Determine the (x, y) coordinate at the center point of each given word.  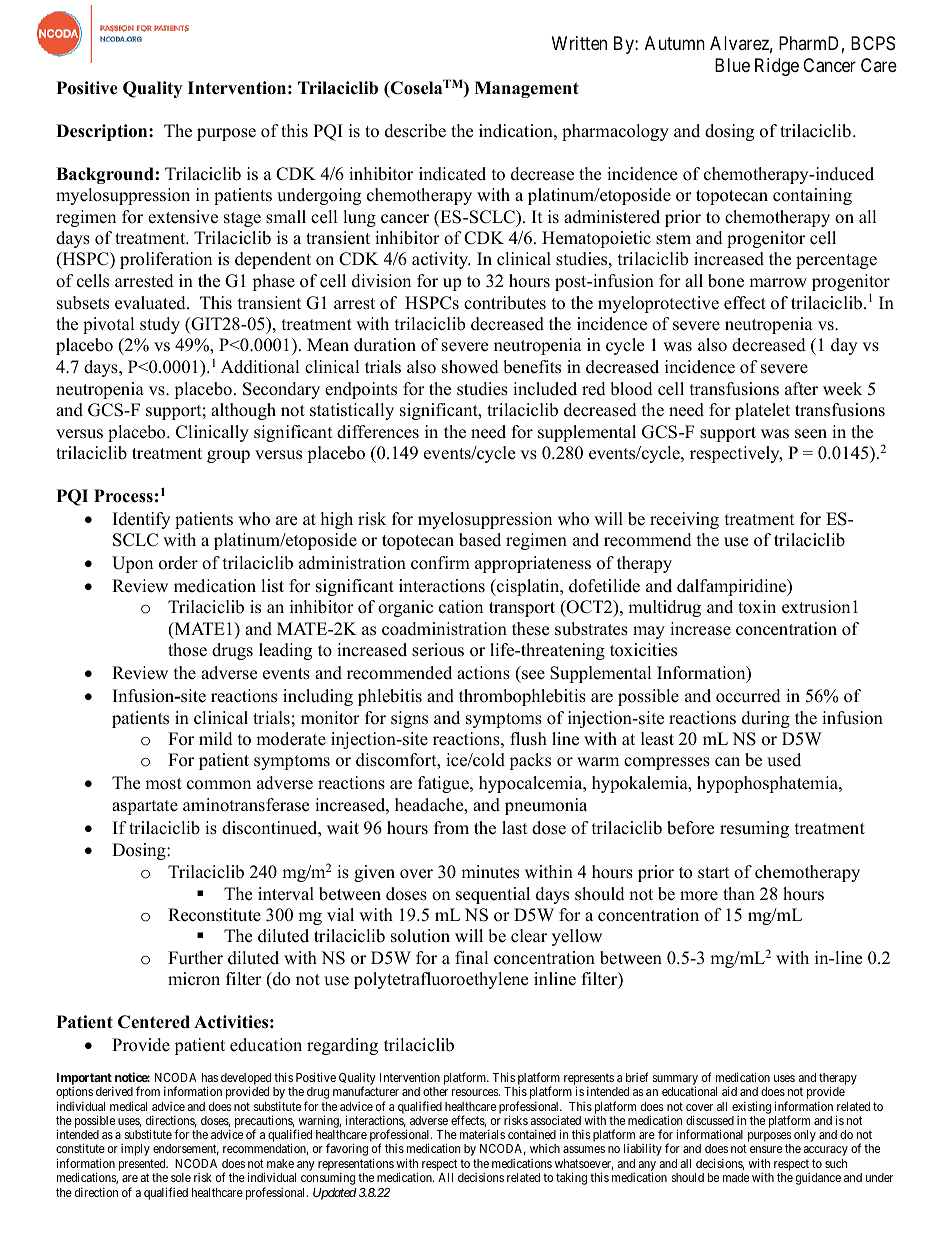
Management (527, 89)
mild (216, 739)
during (766, 719)
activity (441, 260)
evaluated (151, 303)
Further (195, 958)
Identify (141, 520)
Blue (732, 65)
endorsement (186, 1149)
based (480, 540)
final (472, 957)
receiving (684, 520)
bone (726, 281)
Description (103, 132)
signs (409, 719)
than (739, 893)
